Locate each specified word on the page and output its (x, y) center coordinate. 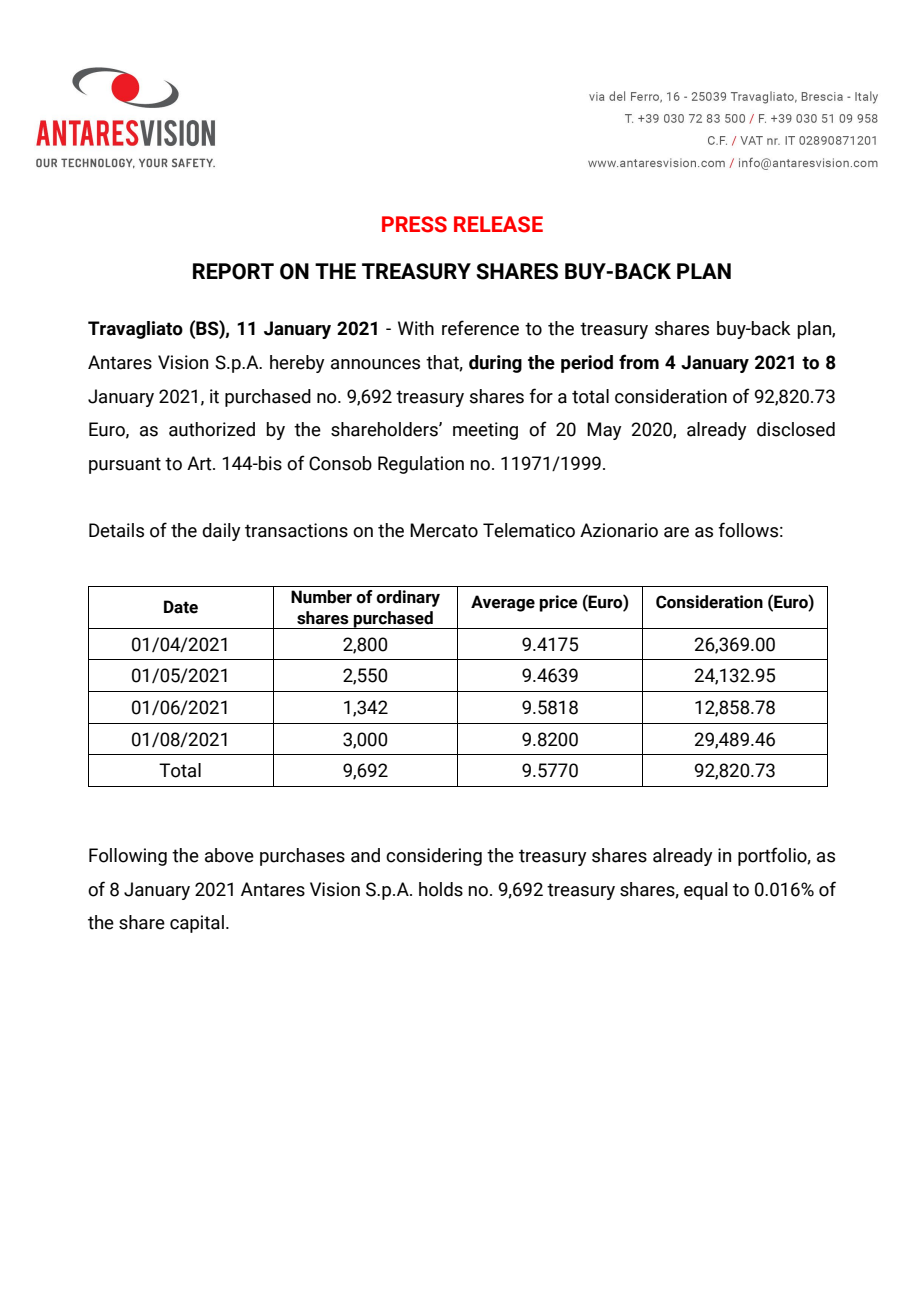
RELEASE (498, 224)
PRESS (414, 224)
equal (706, 891)
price (558, 603)
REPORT (233, 271)
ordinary (408, 598)
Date (181, 607)
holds (441, 889)
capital (197, 924)
